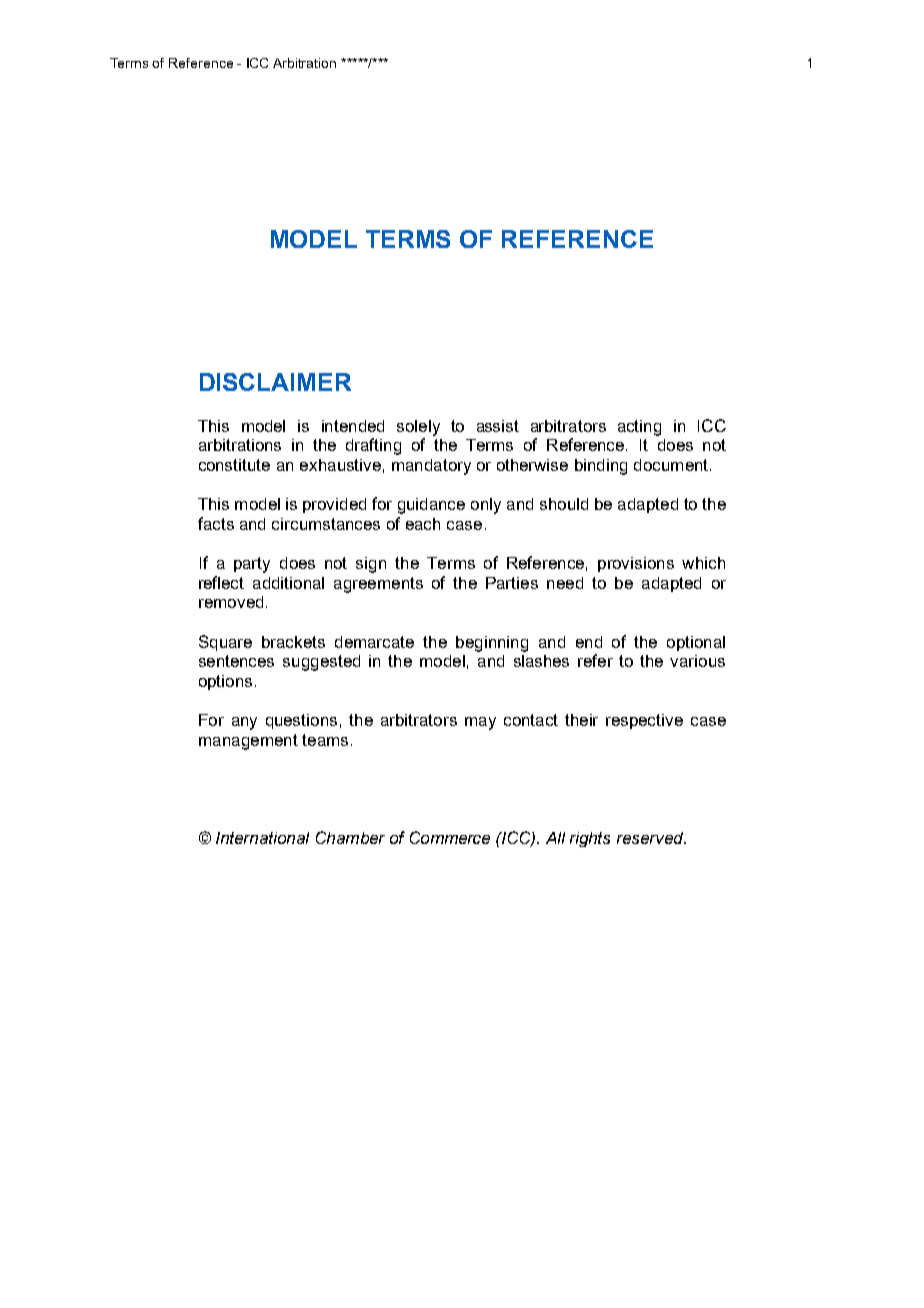 The width and height of the screenshot is (924, 1308). What do you see at coordinates (225, 682) in the screenshot?
I see `options` at bounding box center [225, 682].
